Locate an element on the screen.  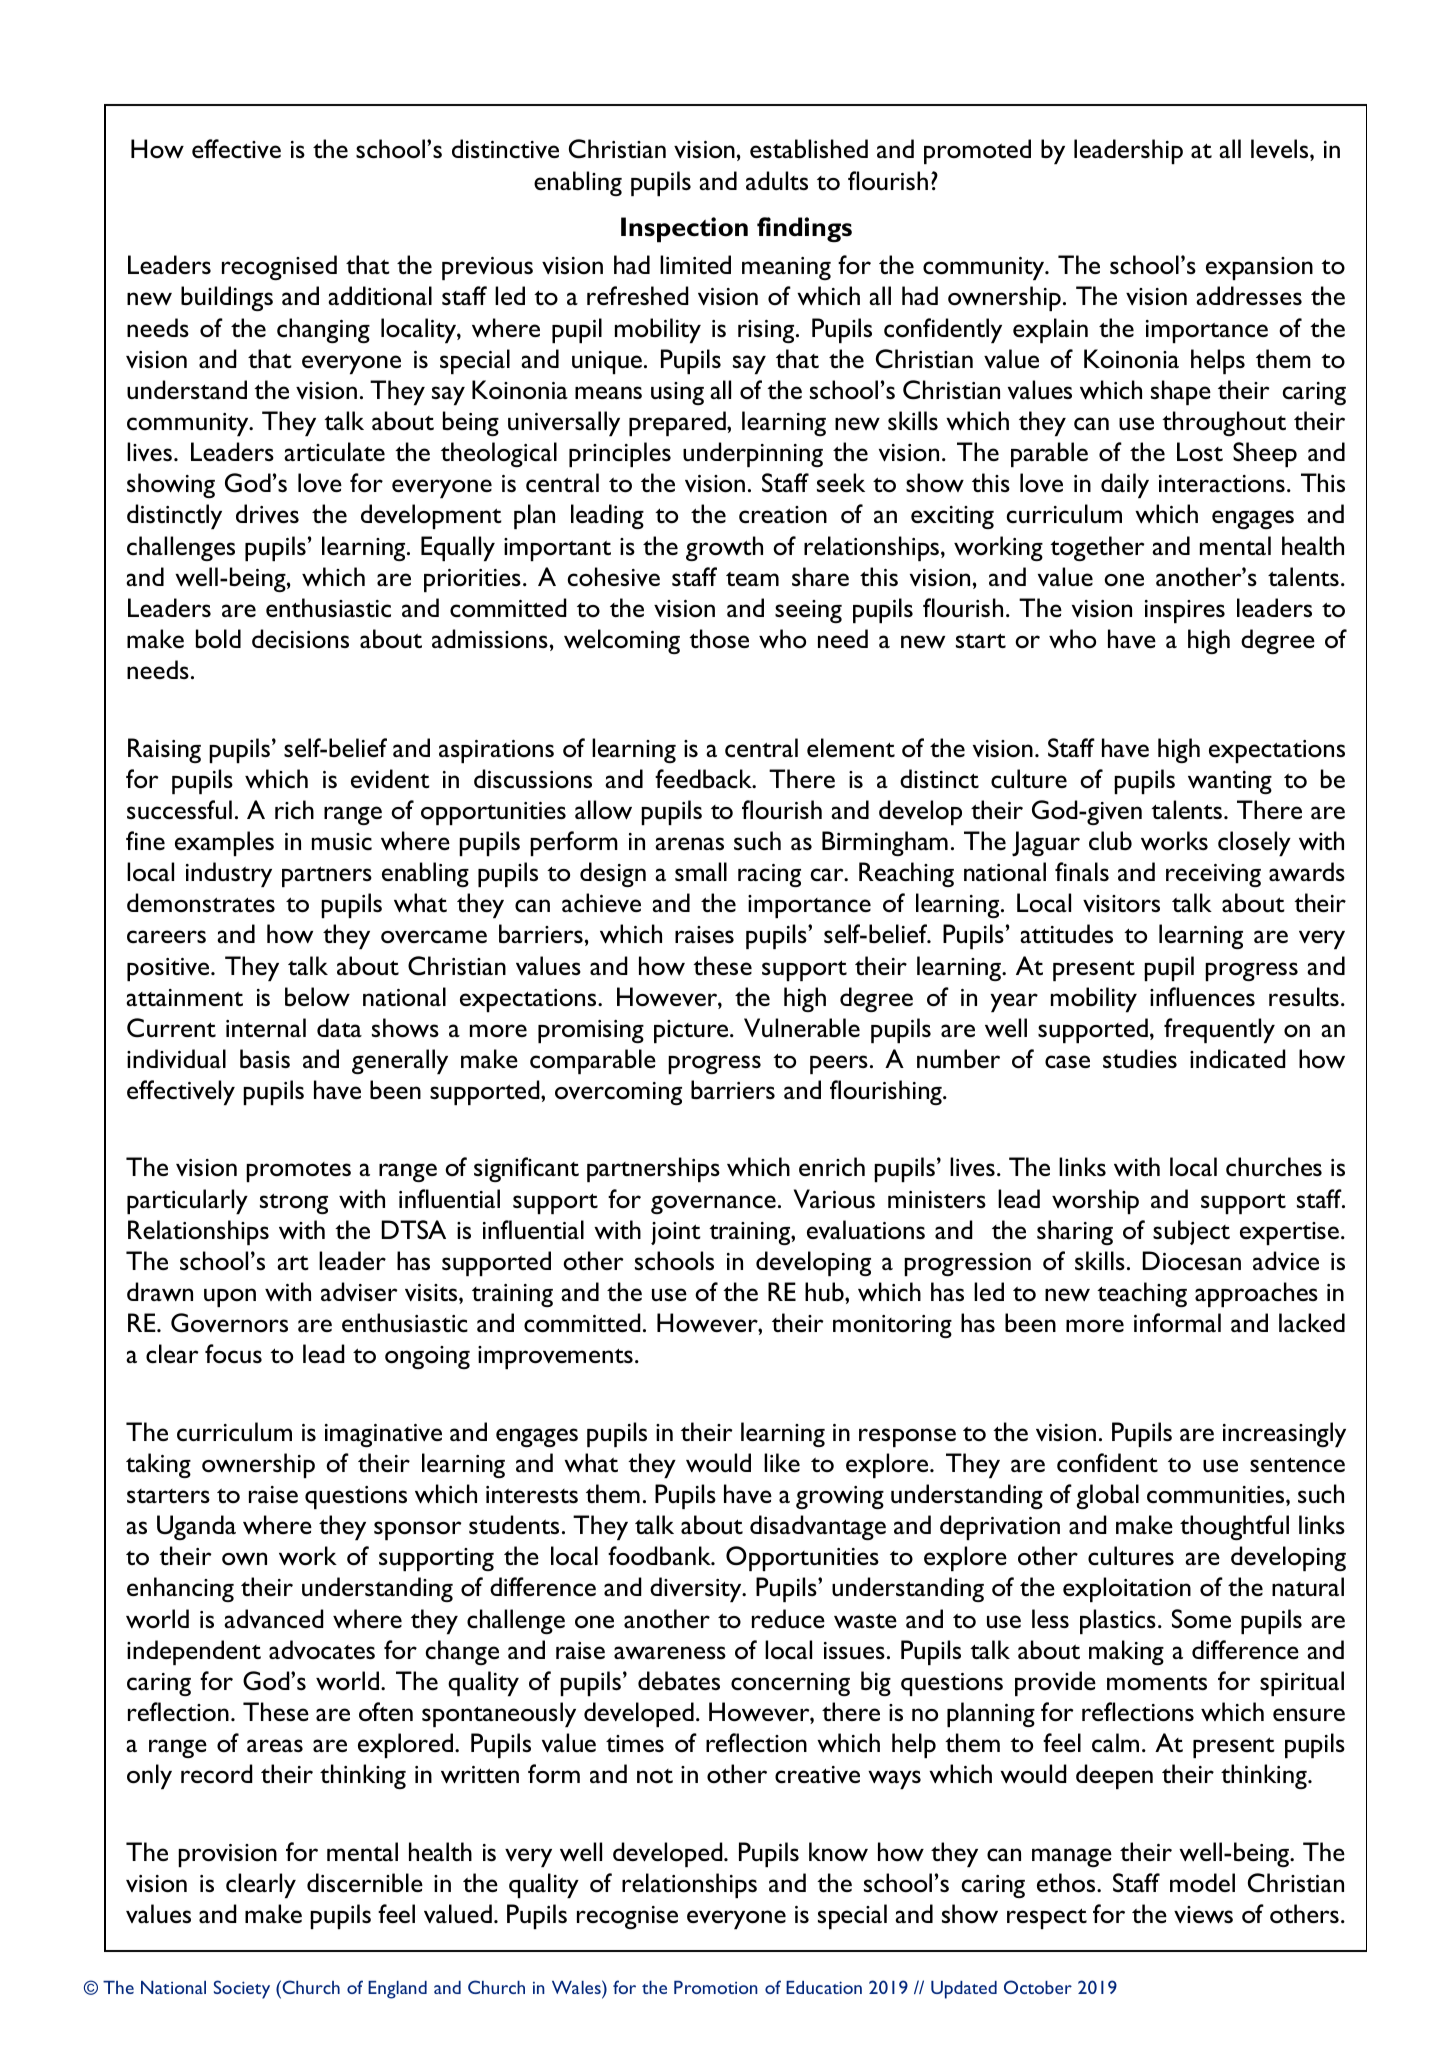
expansion is located at coordinates (1259, 268).
